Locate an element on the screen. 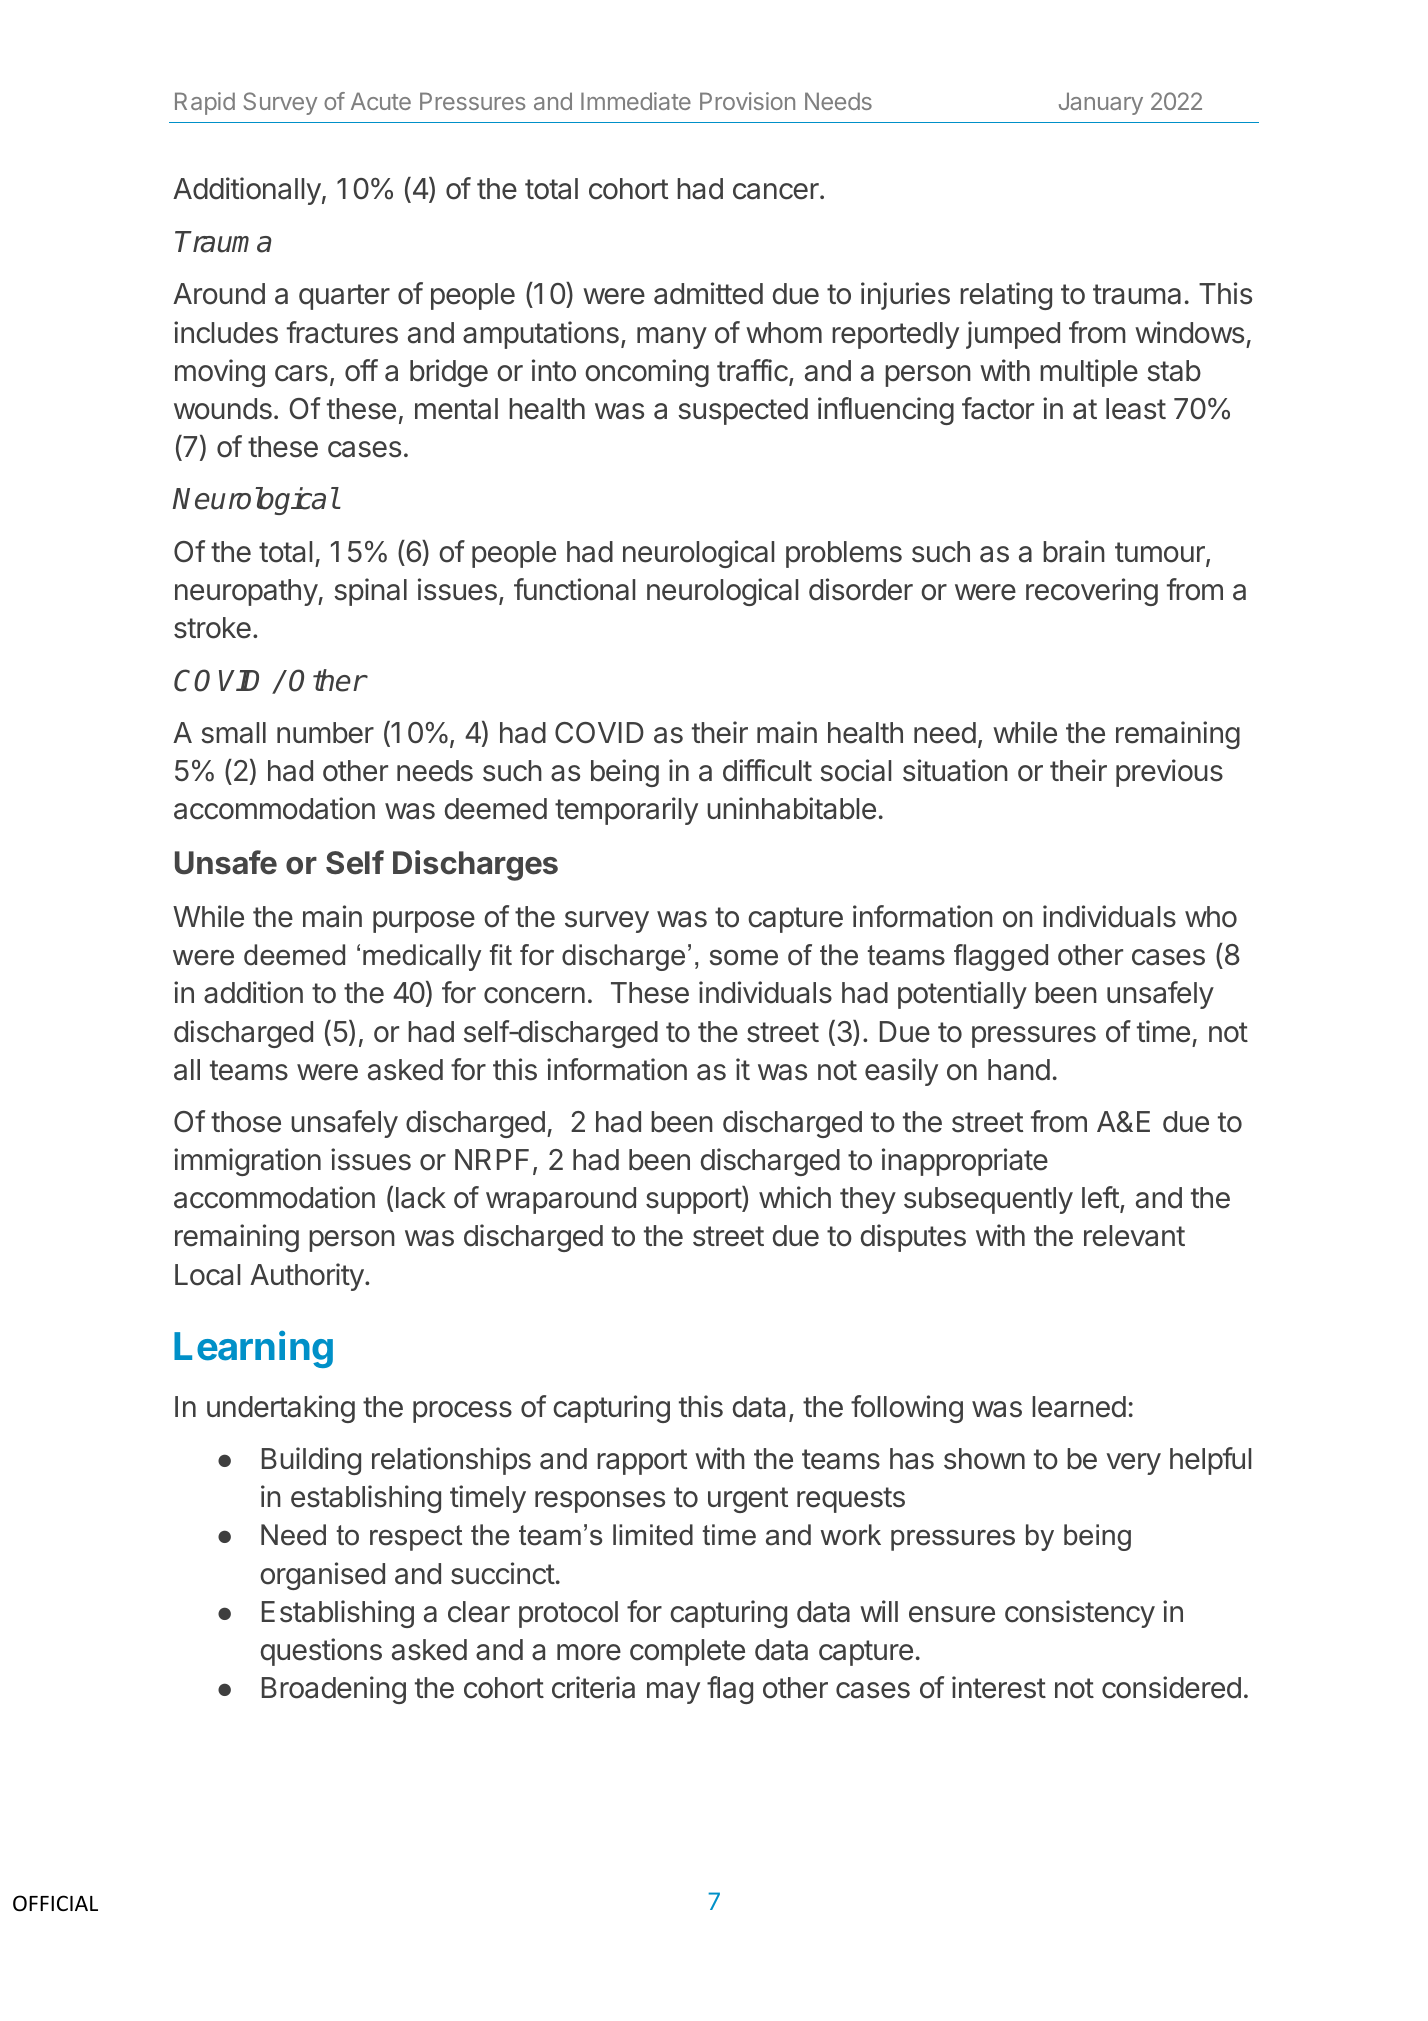  Local is located at coordinates (207, 1275).
